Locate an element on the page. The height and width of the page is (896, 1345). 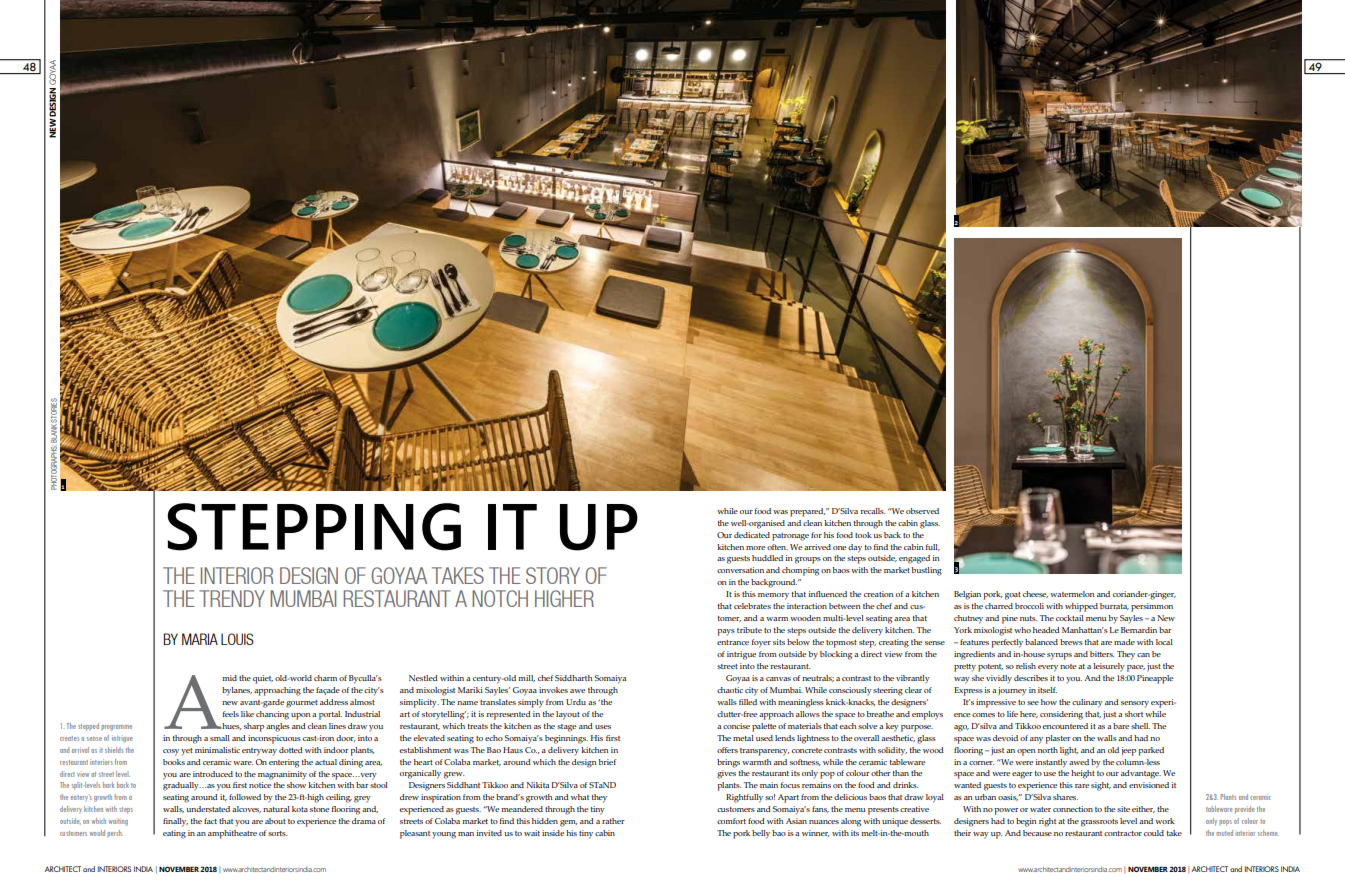
grassroots is located at coordinates (1099, 823).
